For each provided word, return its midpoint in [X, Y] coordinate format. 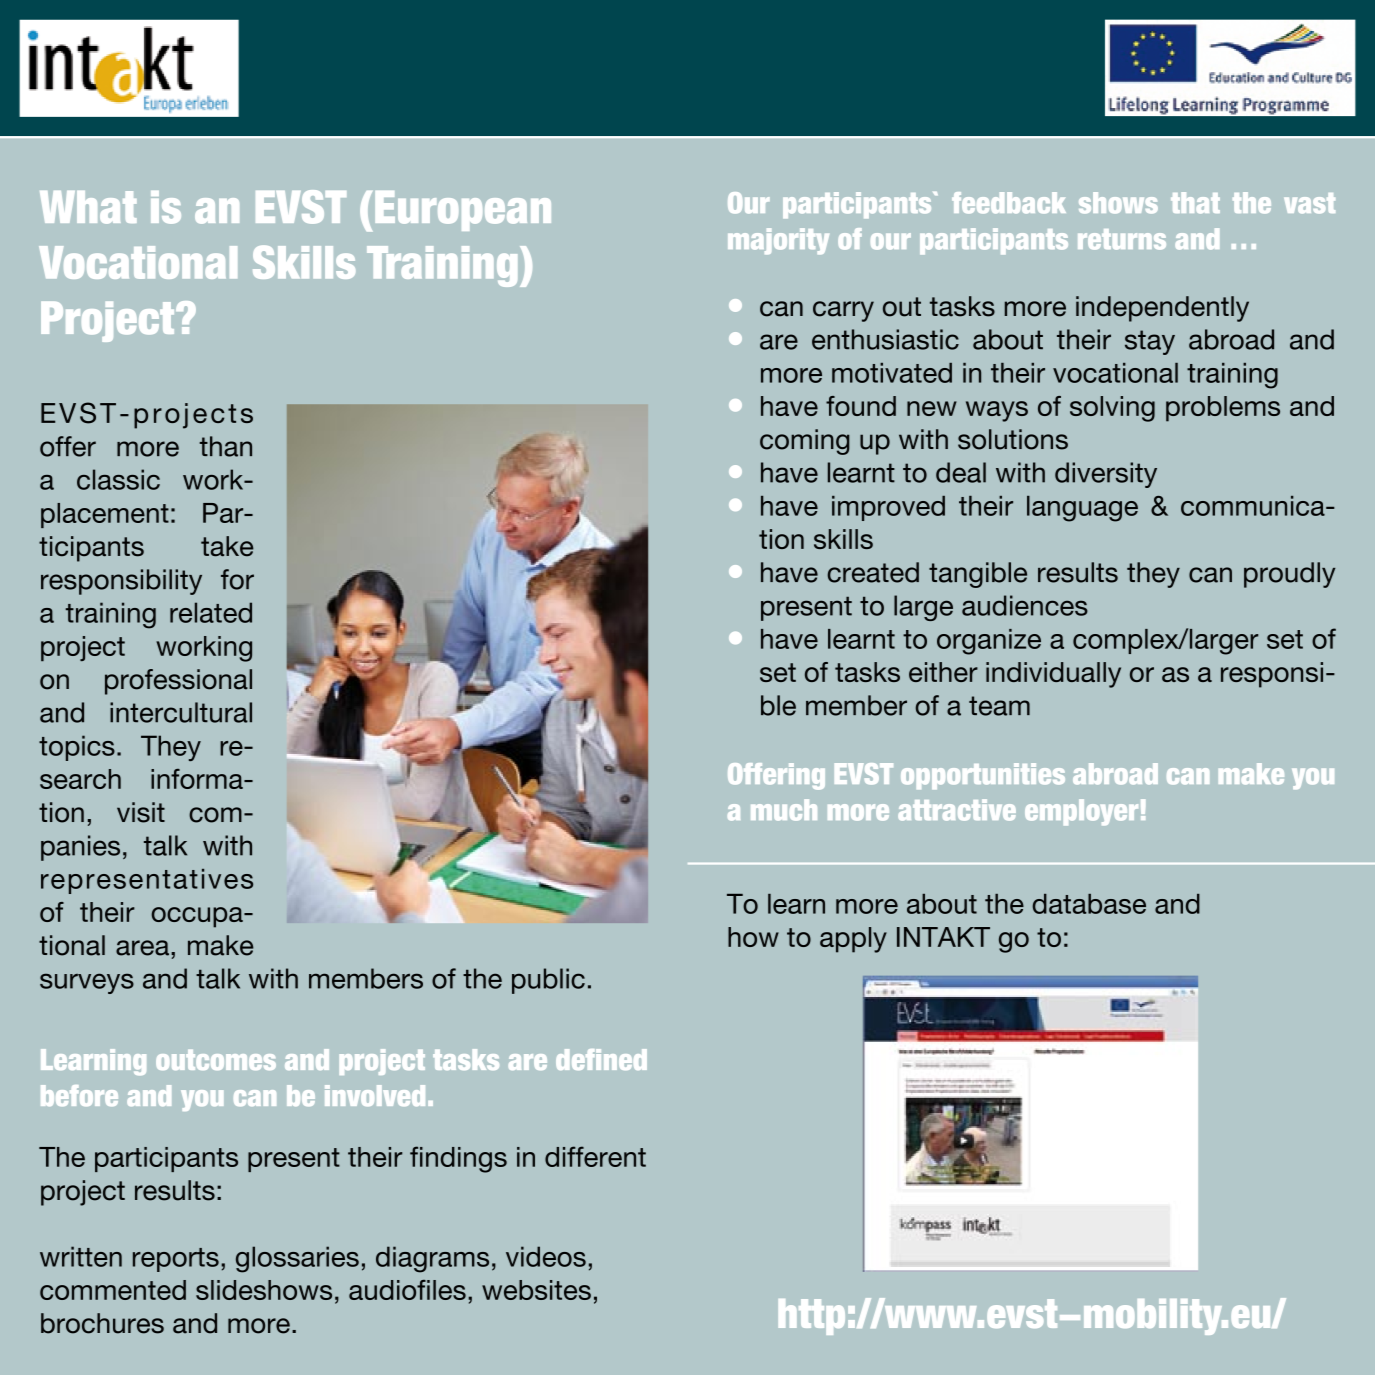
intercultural [181, 712]
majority [778, 241]
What [88, 207]
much [784, 810]
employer [1081, 812]
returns [1122, 239]
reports [176, 1260]
